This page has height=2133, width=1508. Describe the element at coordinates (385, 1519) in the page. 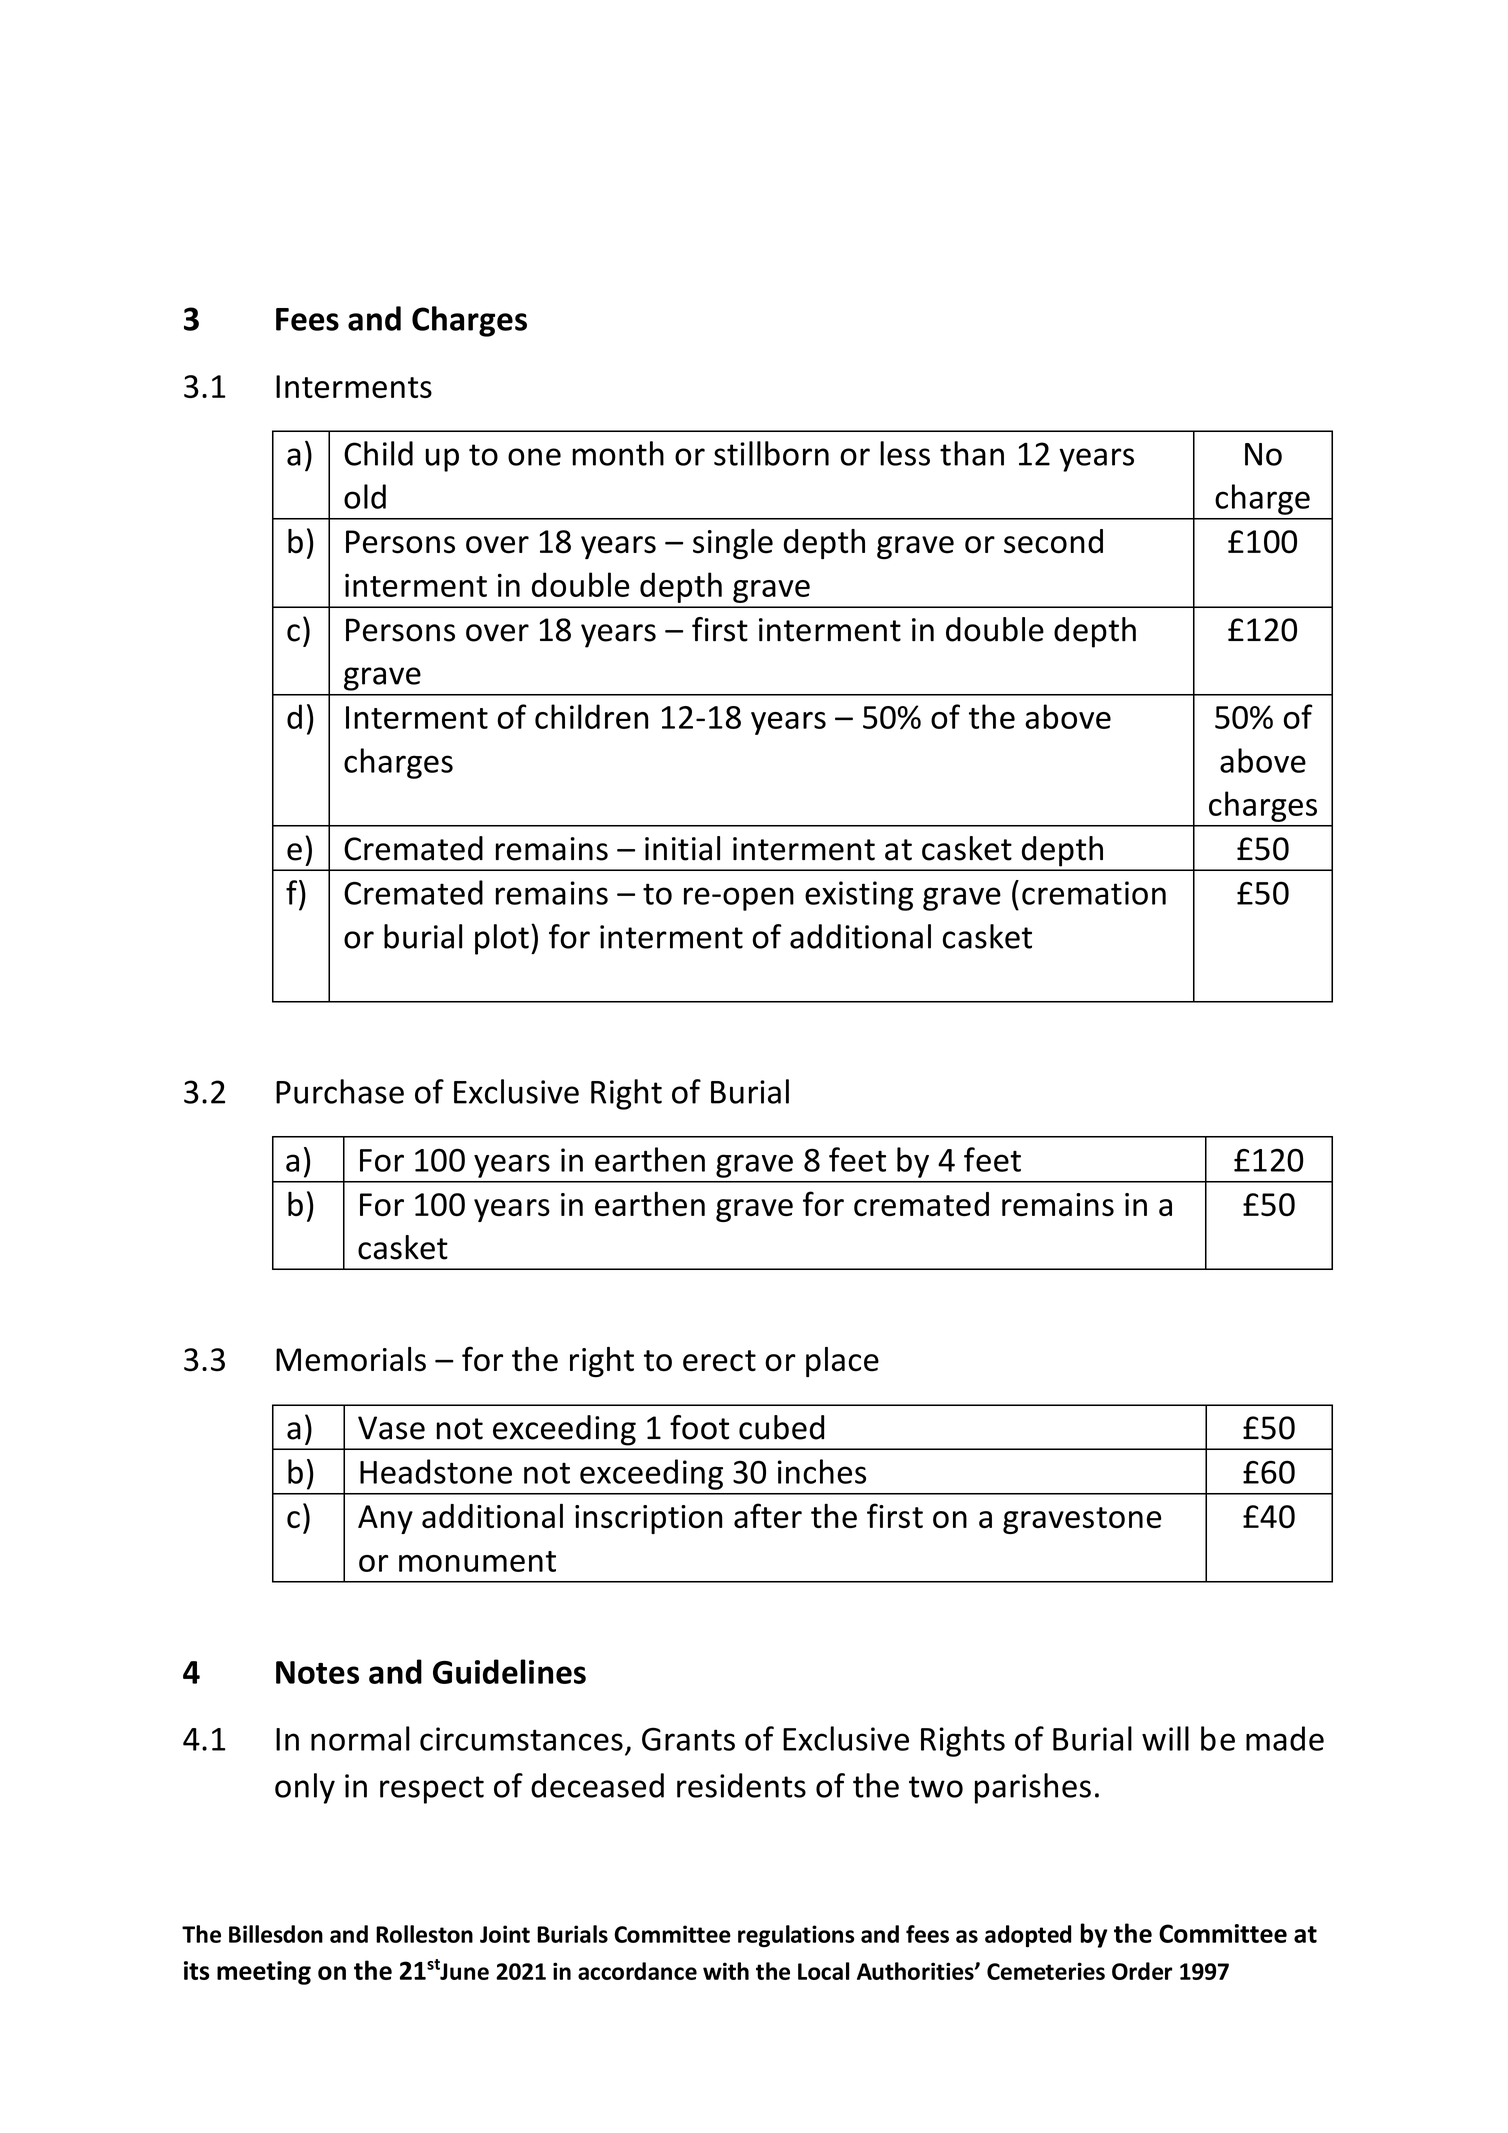

I see `Any` at that location.
